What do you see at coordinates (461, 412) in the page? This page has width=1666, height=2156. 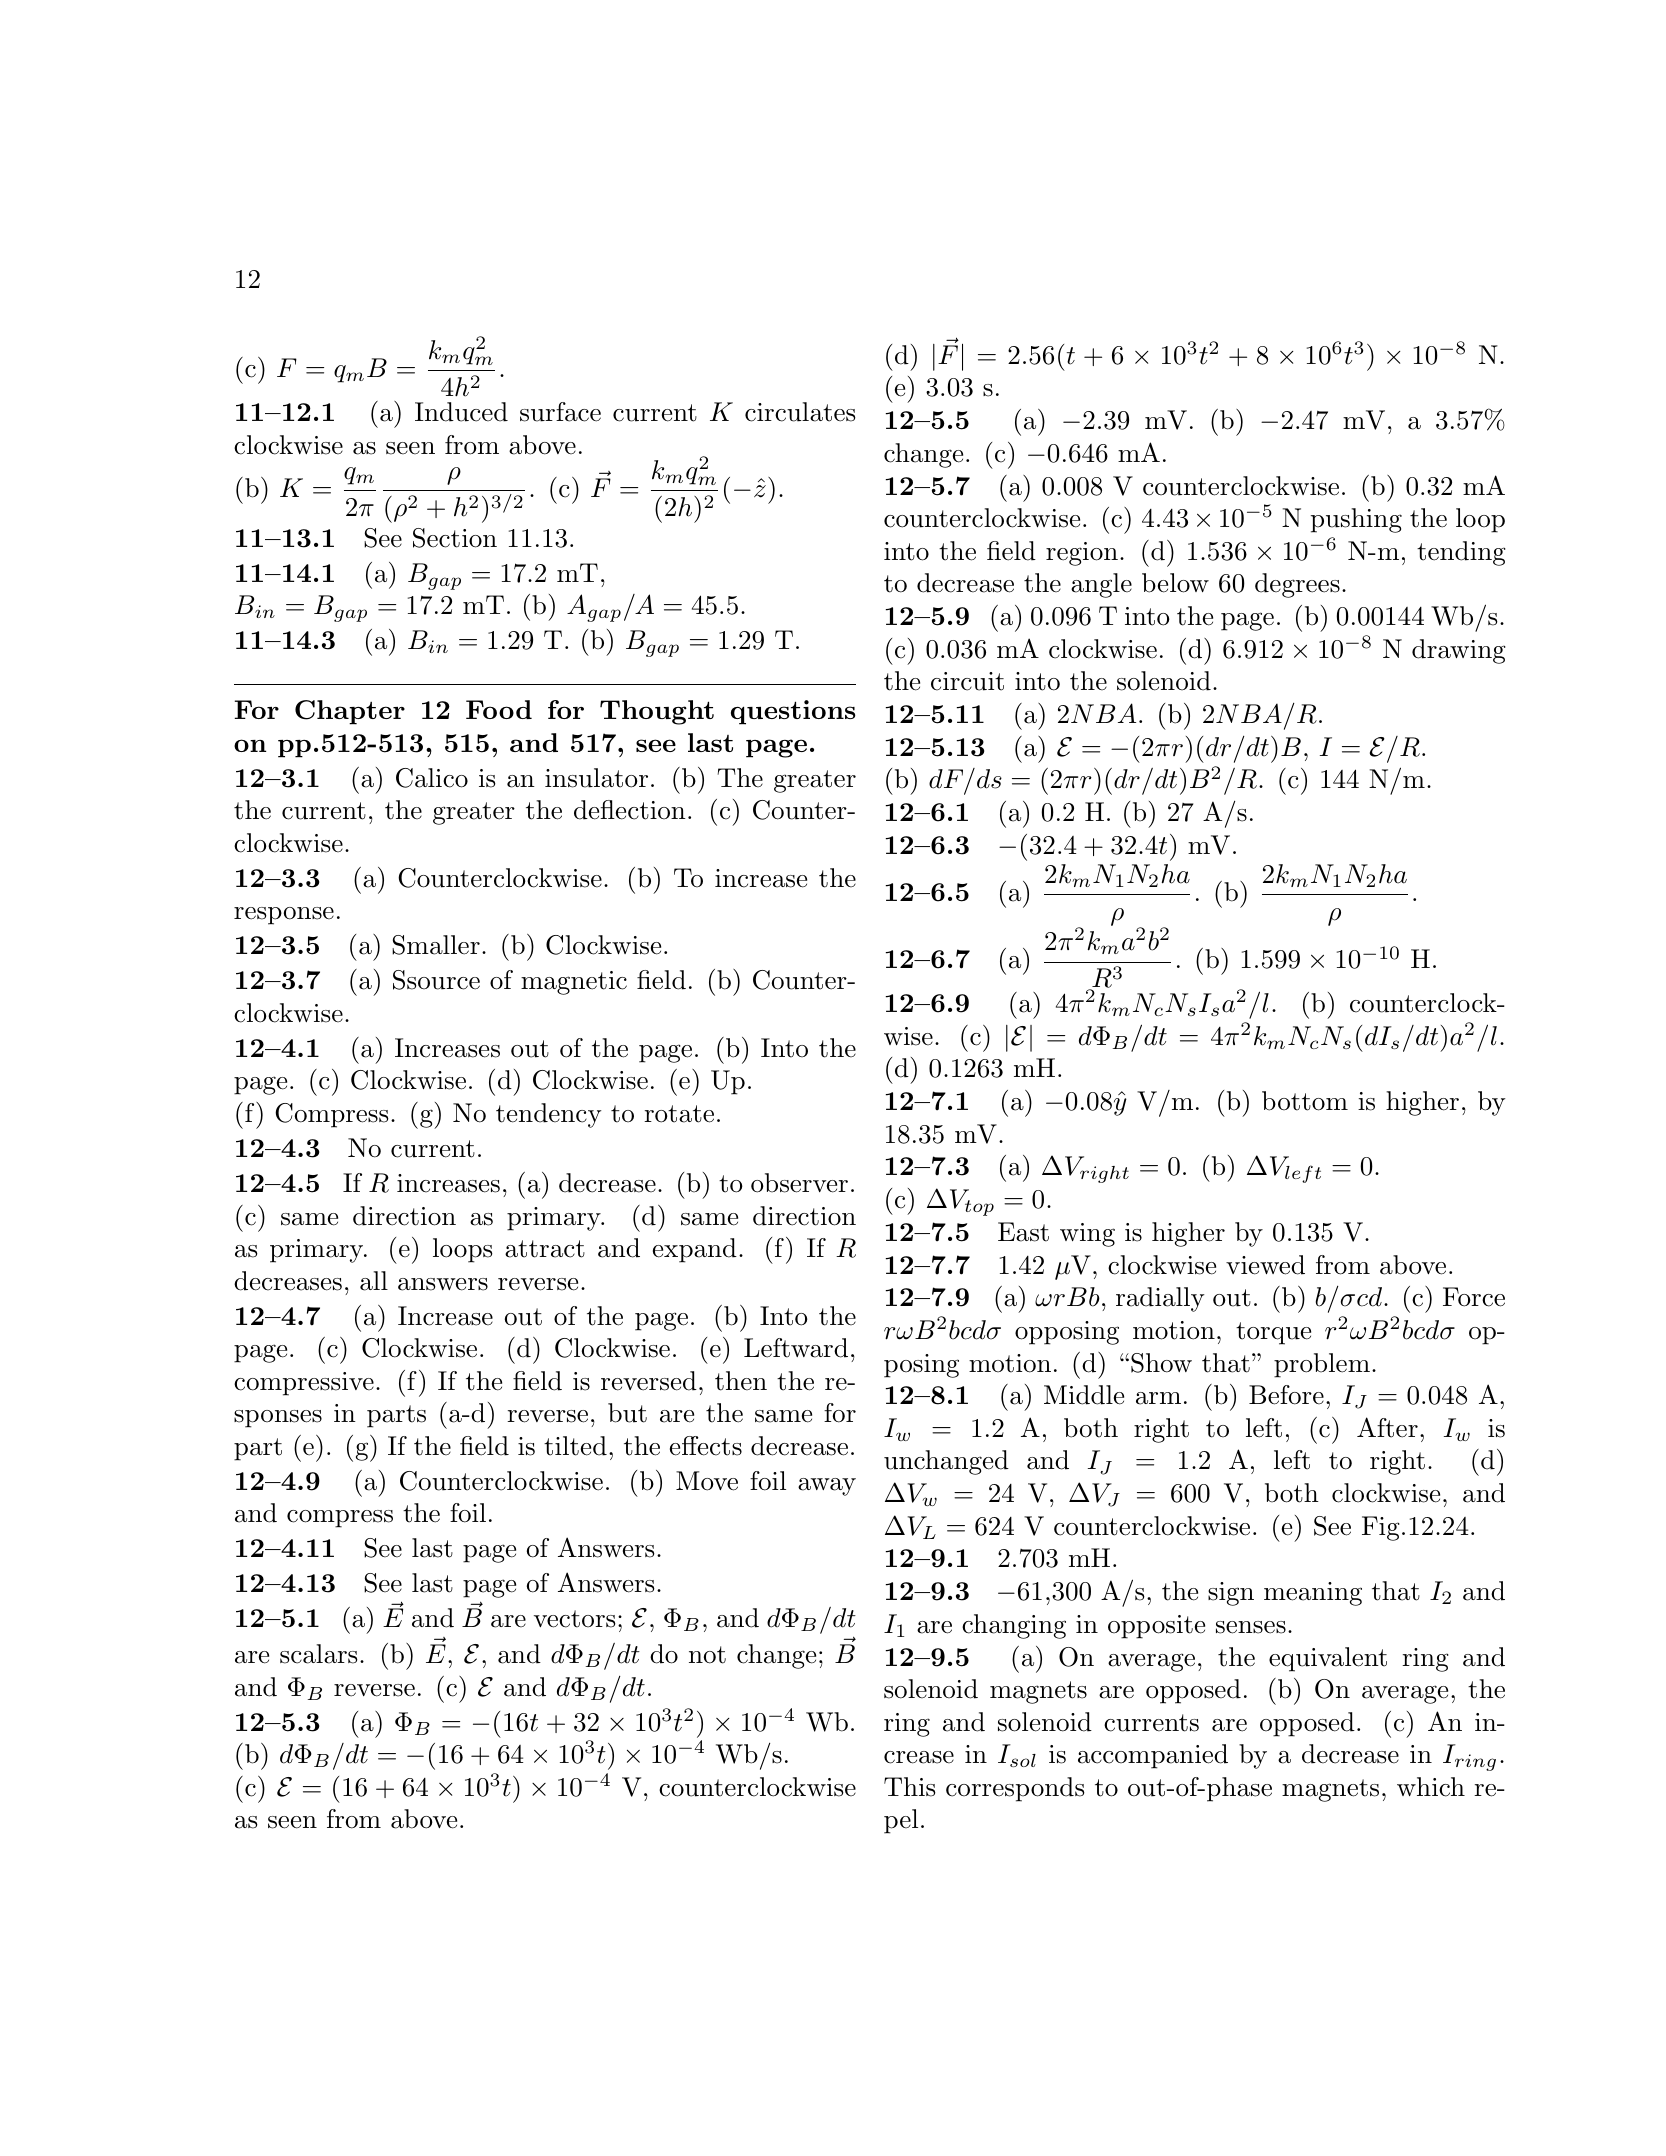 I see `Induced` at bounding box center [461, 412].
